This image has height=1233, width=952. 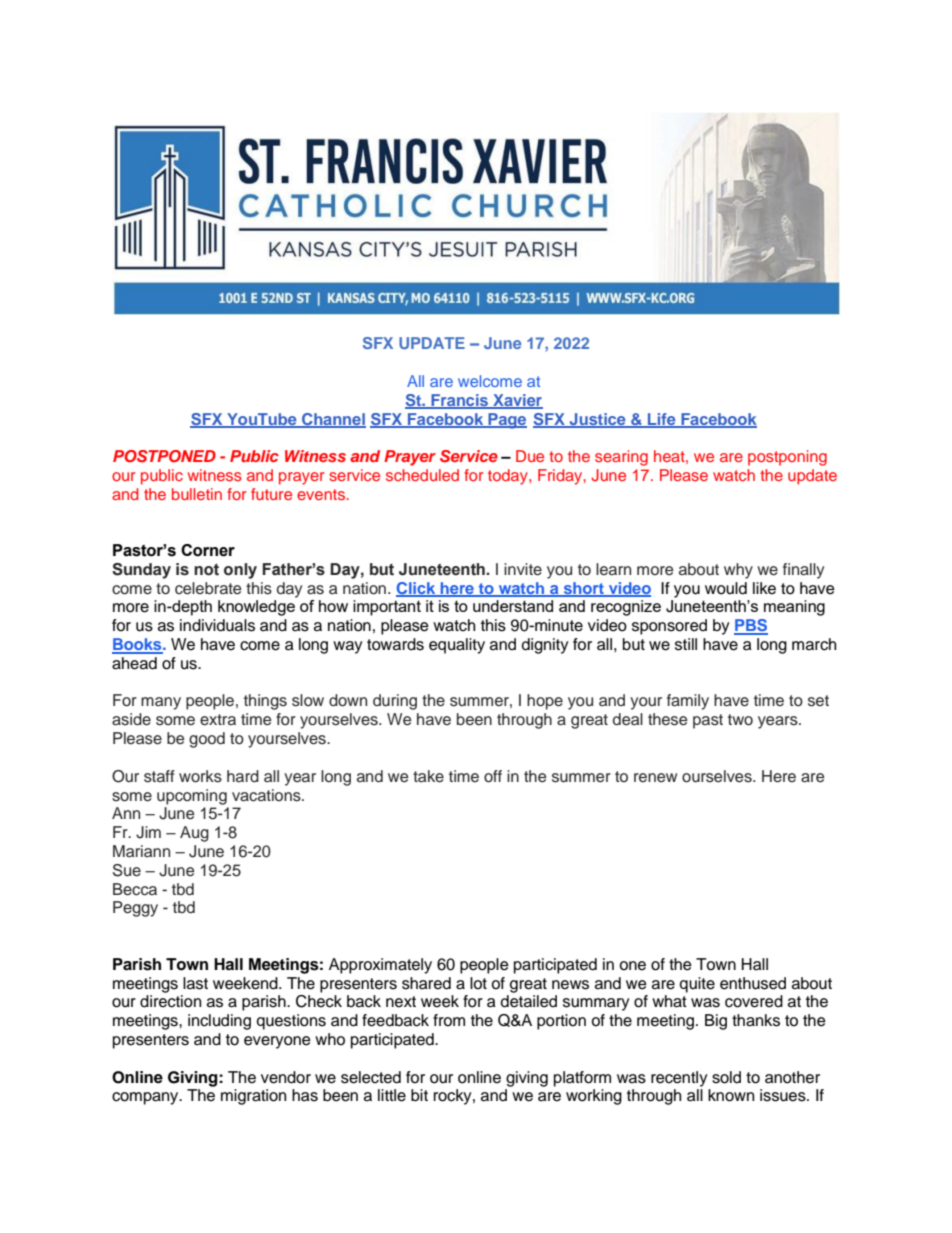 What do you see at coordinates (662, 420) in the image?
I see `Life` at bounding box center [662, 420].
